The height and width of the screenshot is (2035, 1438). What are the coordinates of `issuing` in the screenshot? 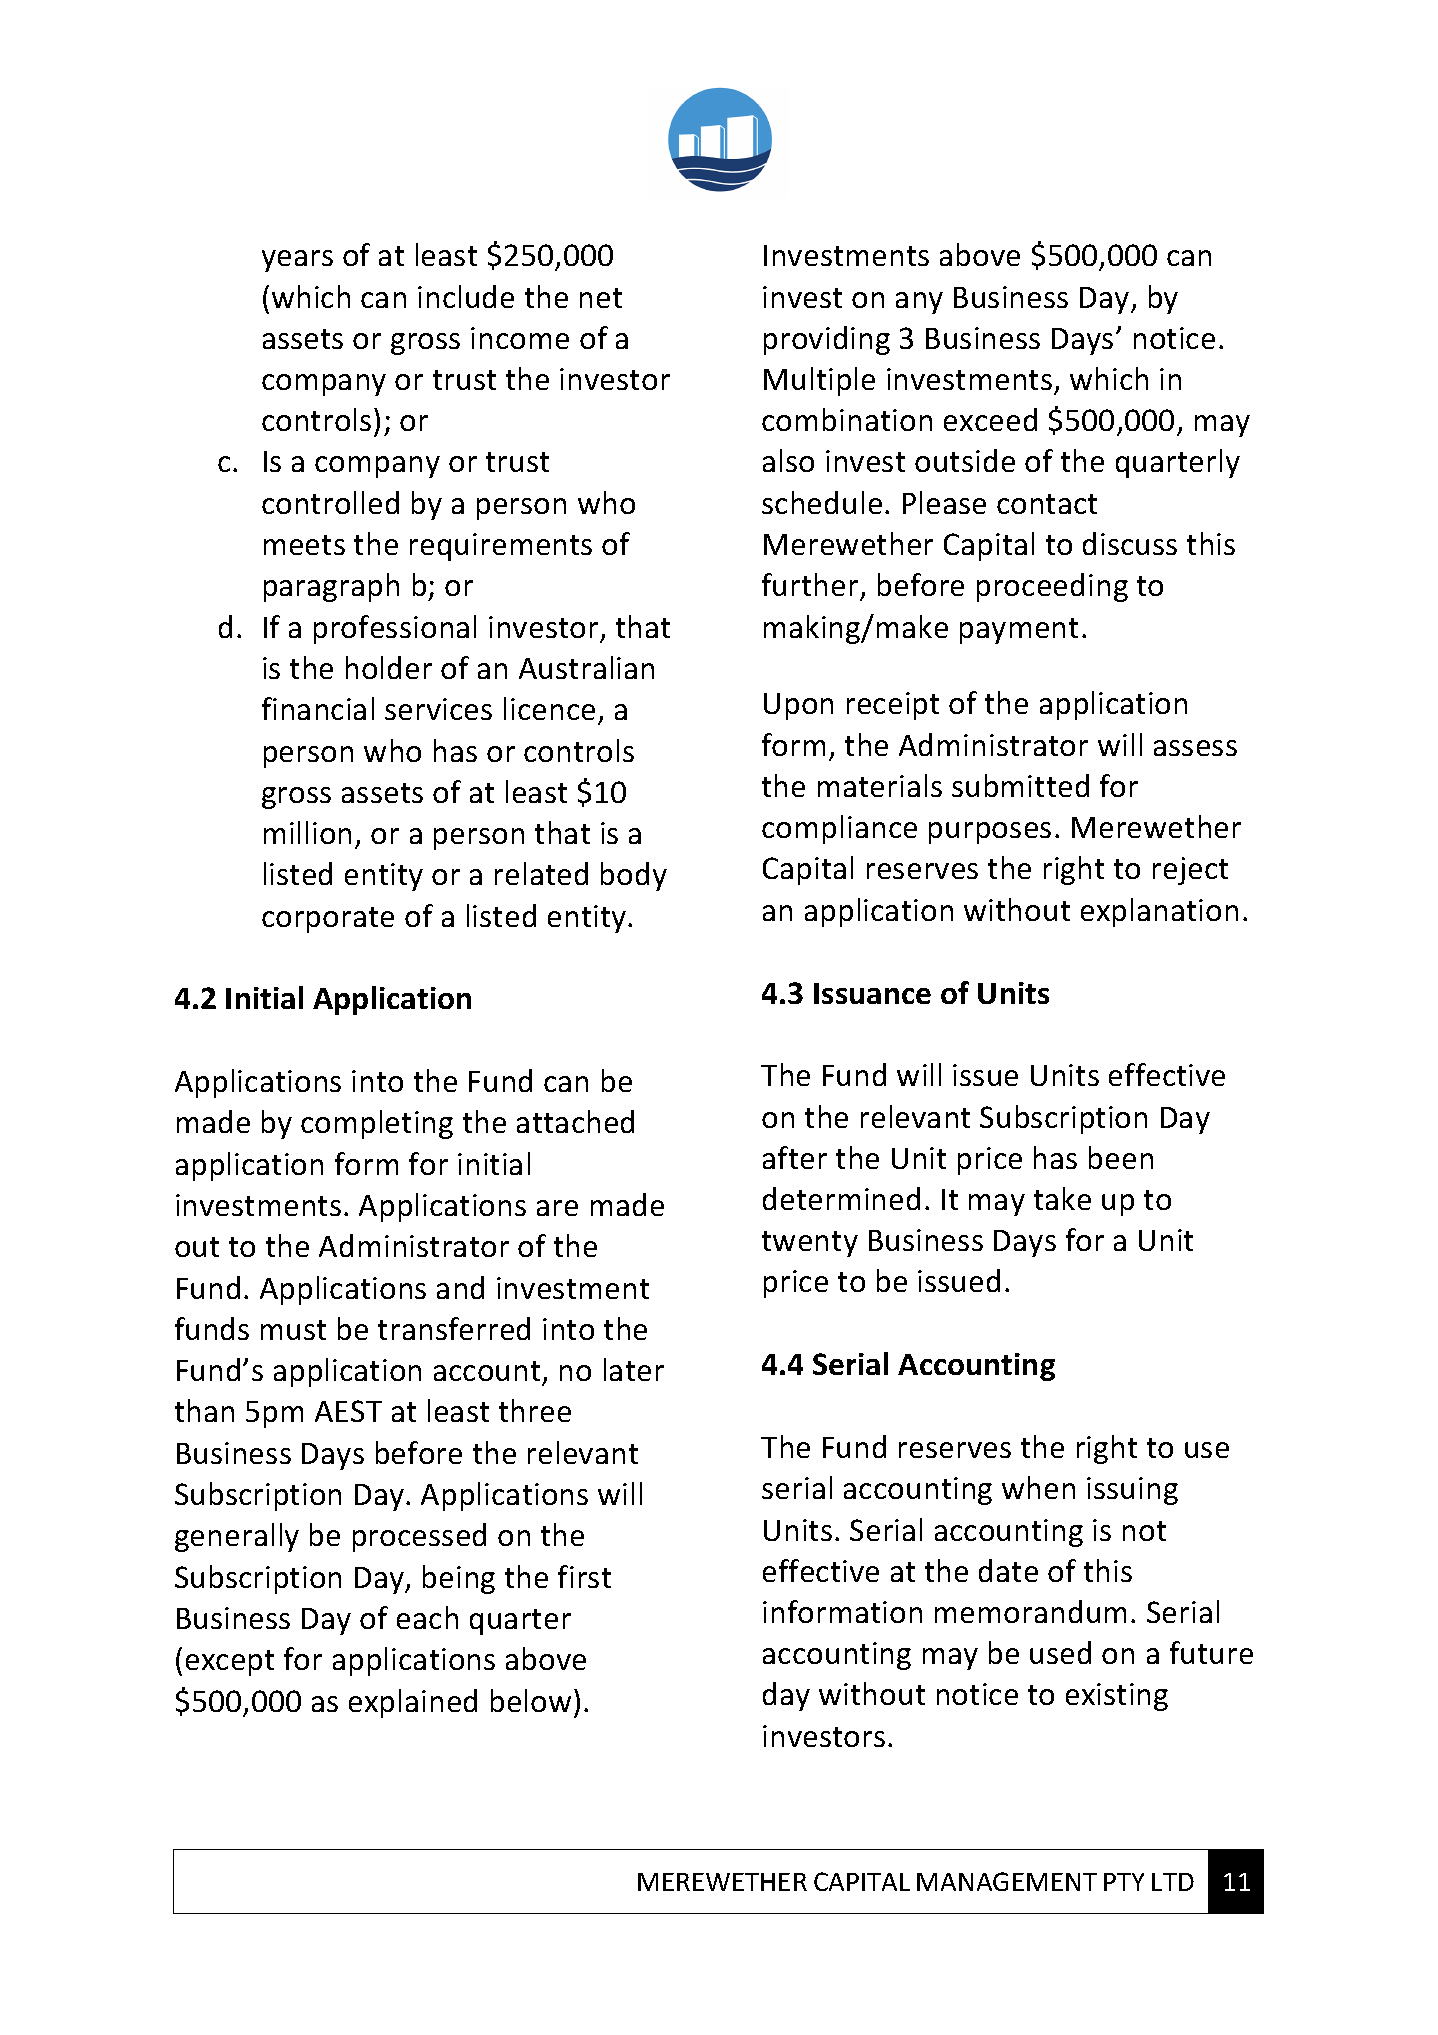 It's located at (1132, 1491).
